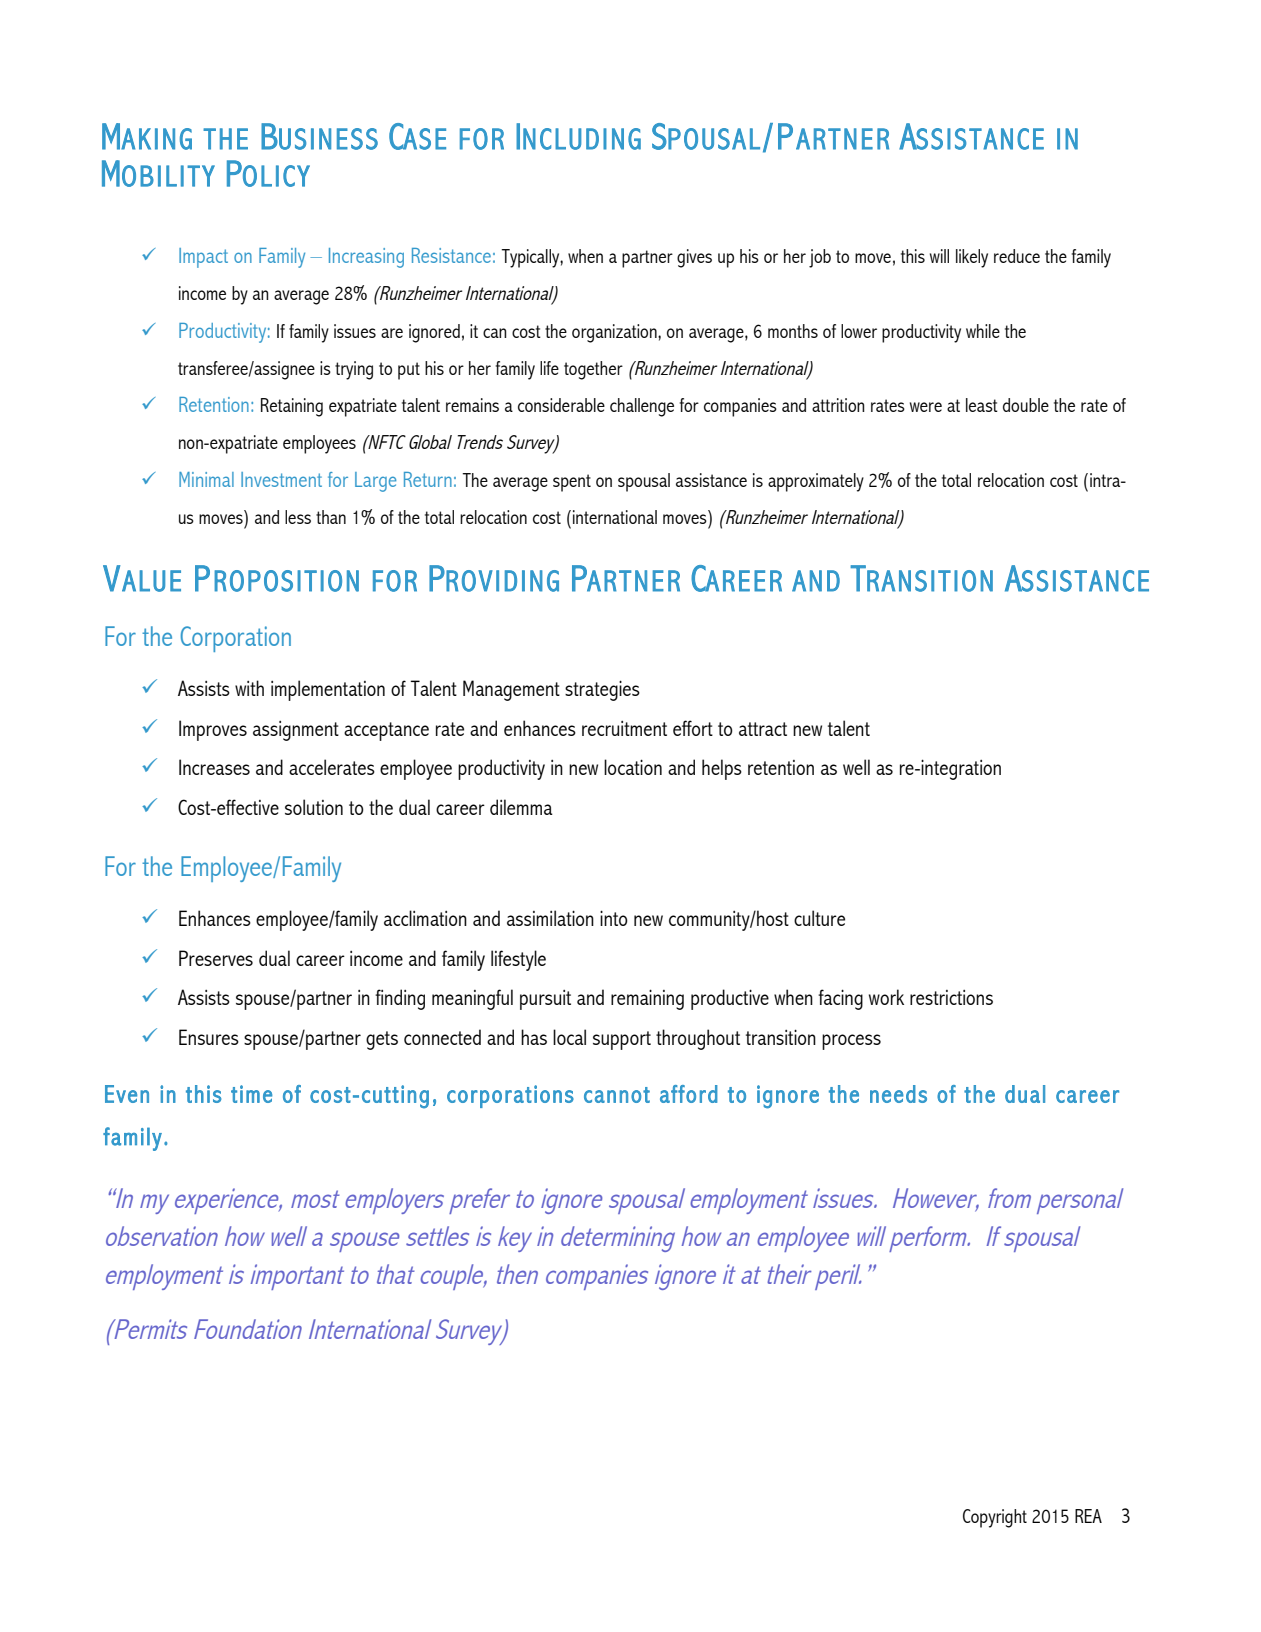  Describe the element at coordinates (819, 918) in the page. I see `culture` at that location.
